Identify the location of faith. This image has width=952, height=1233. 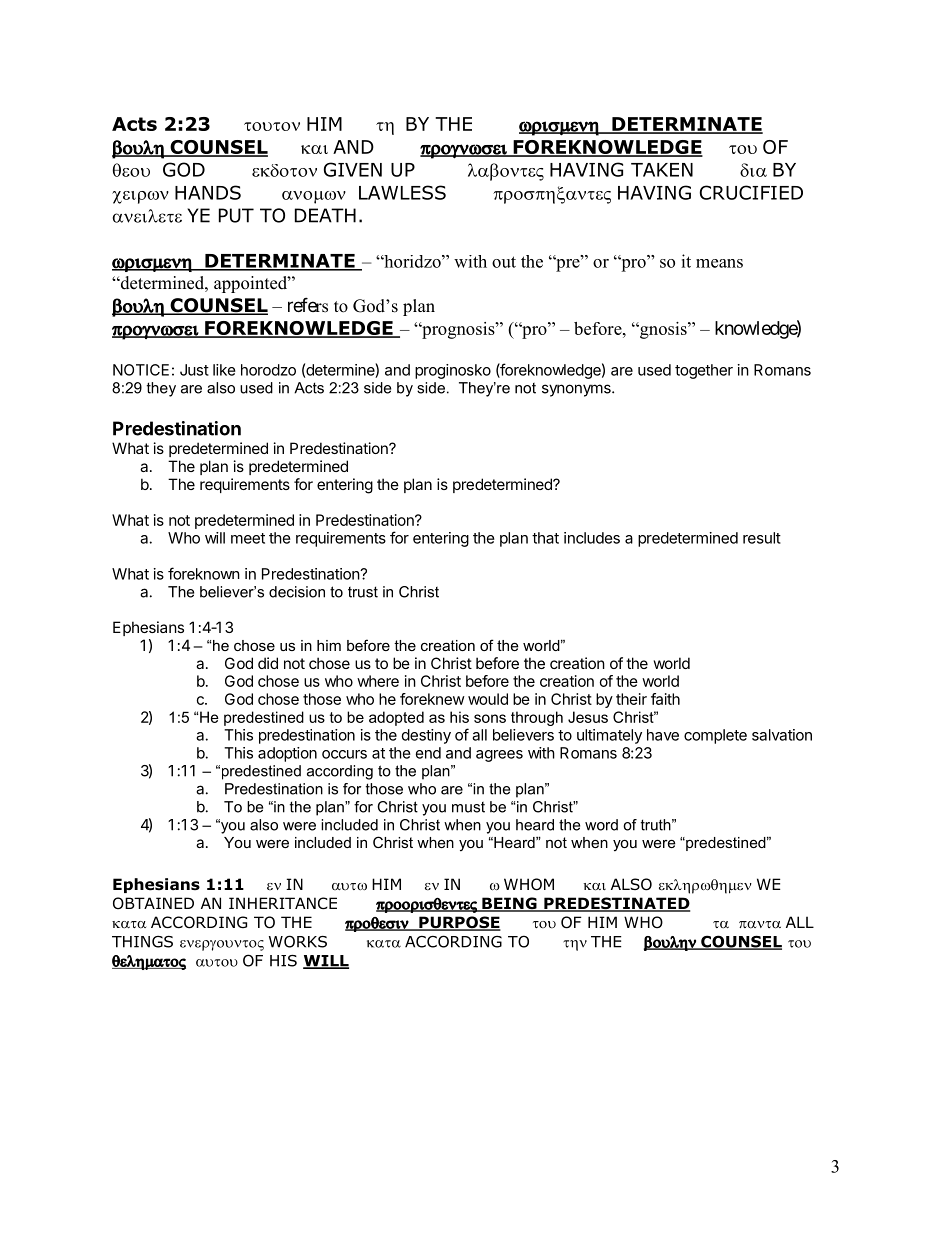
(665, 699).
